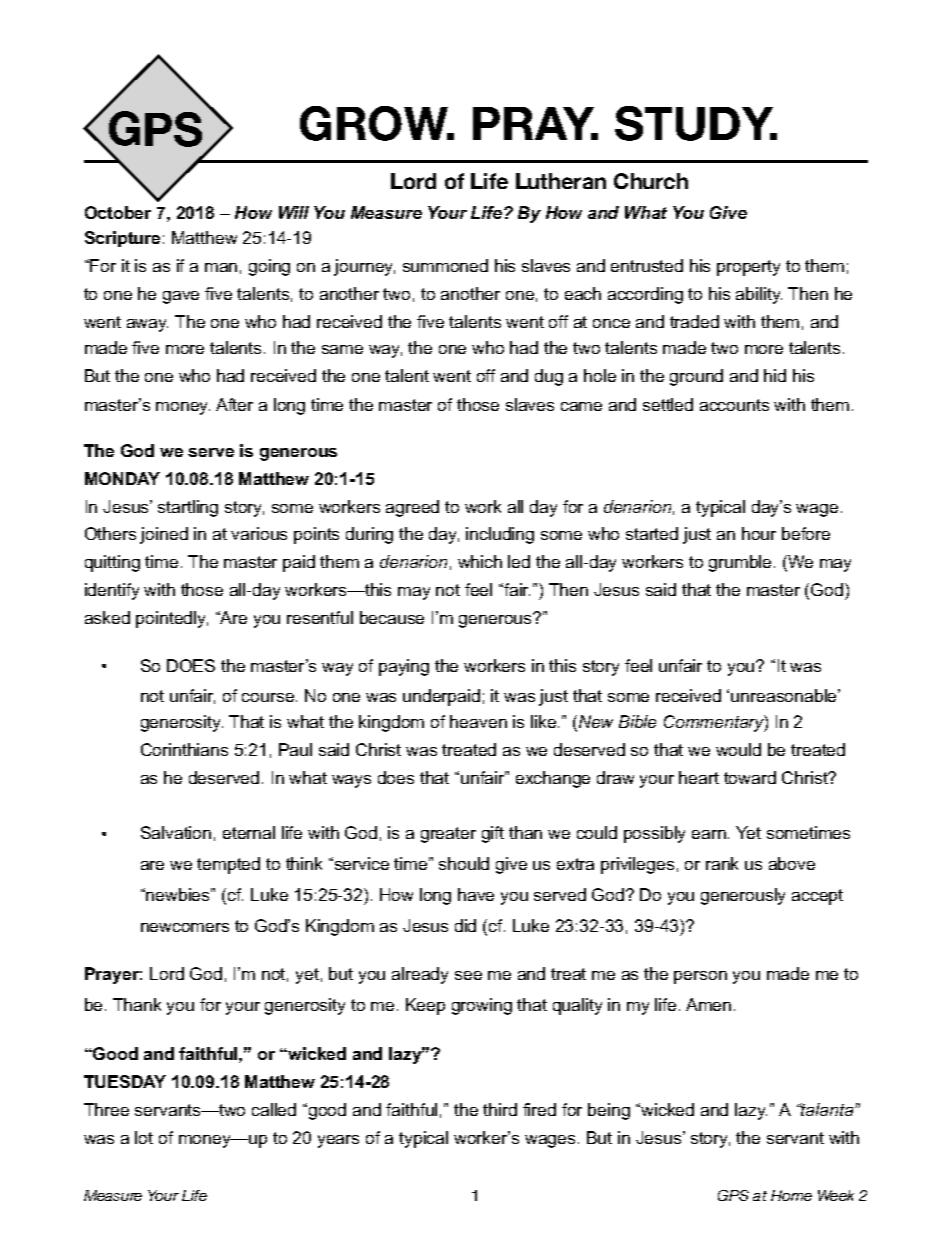 The image size is (952, 1233). I want to click on property, so click(748, 268).
